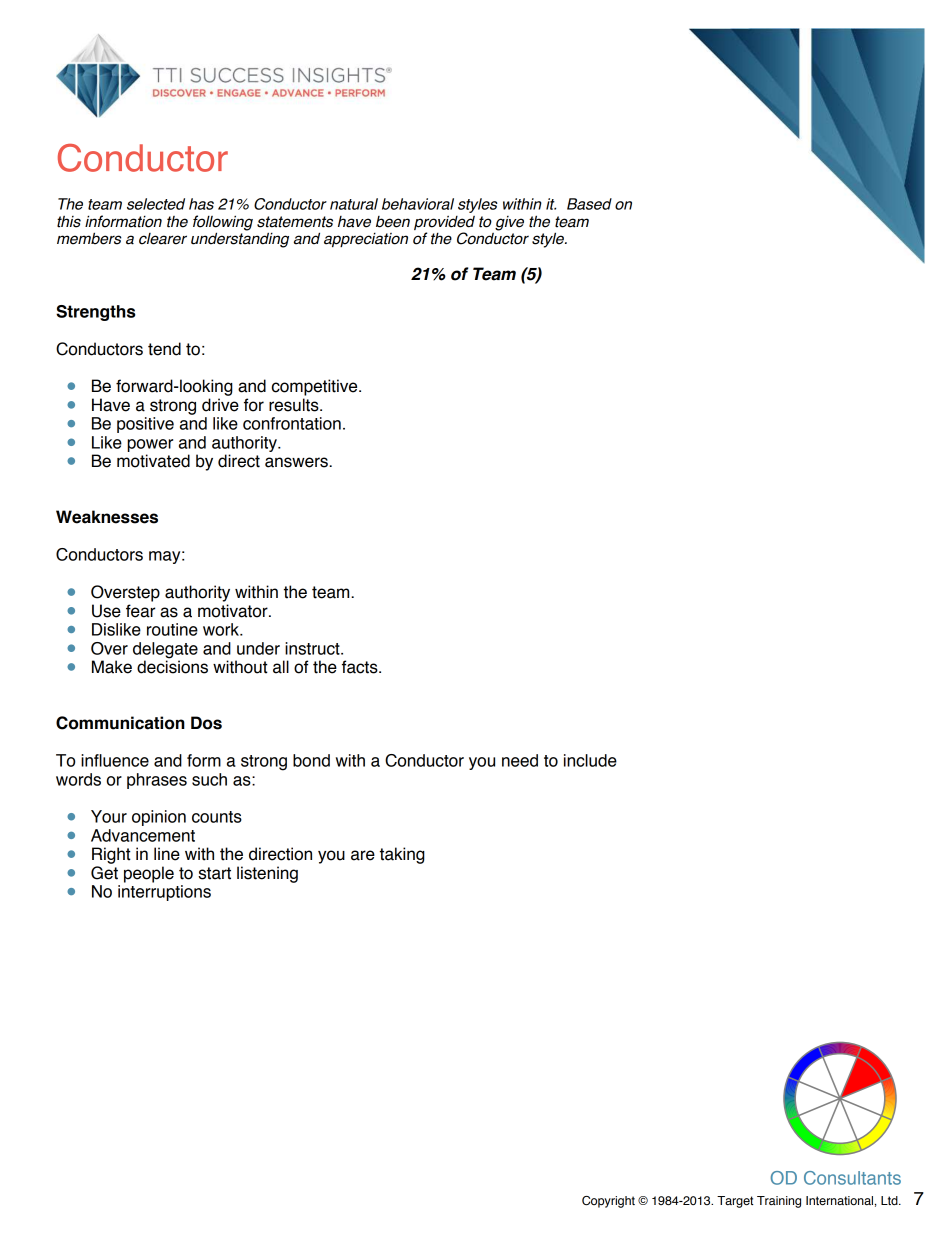 The height and width of the screenshot is (1233, 952). I want to click on interruptions, so click(164, 893).
